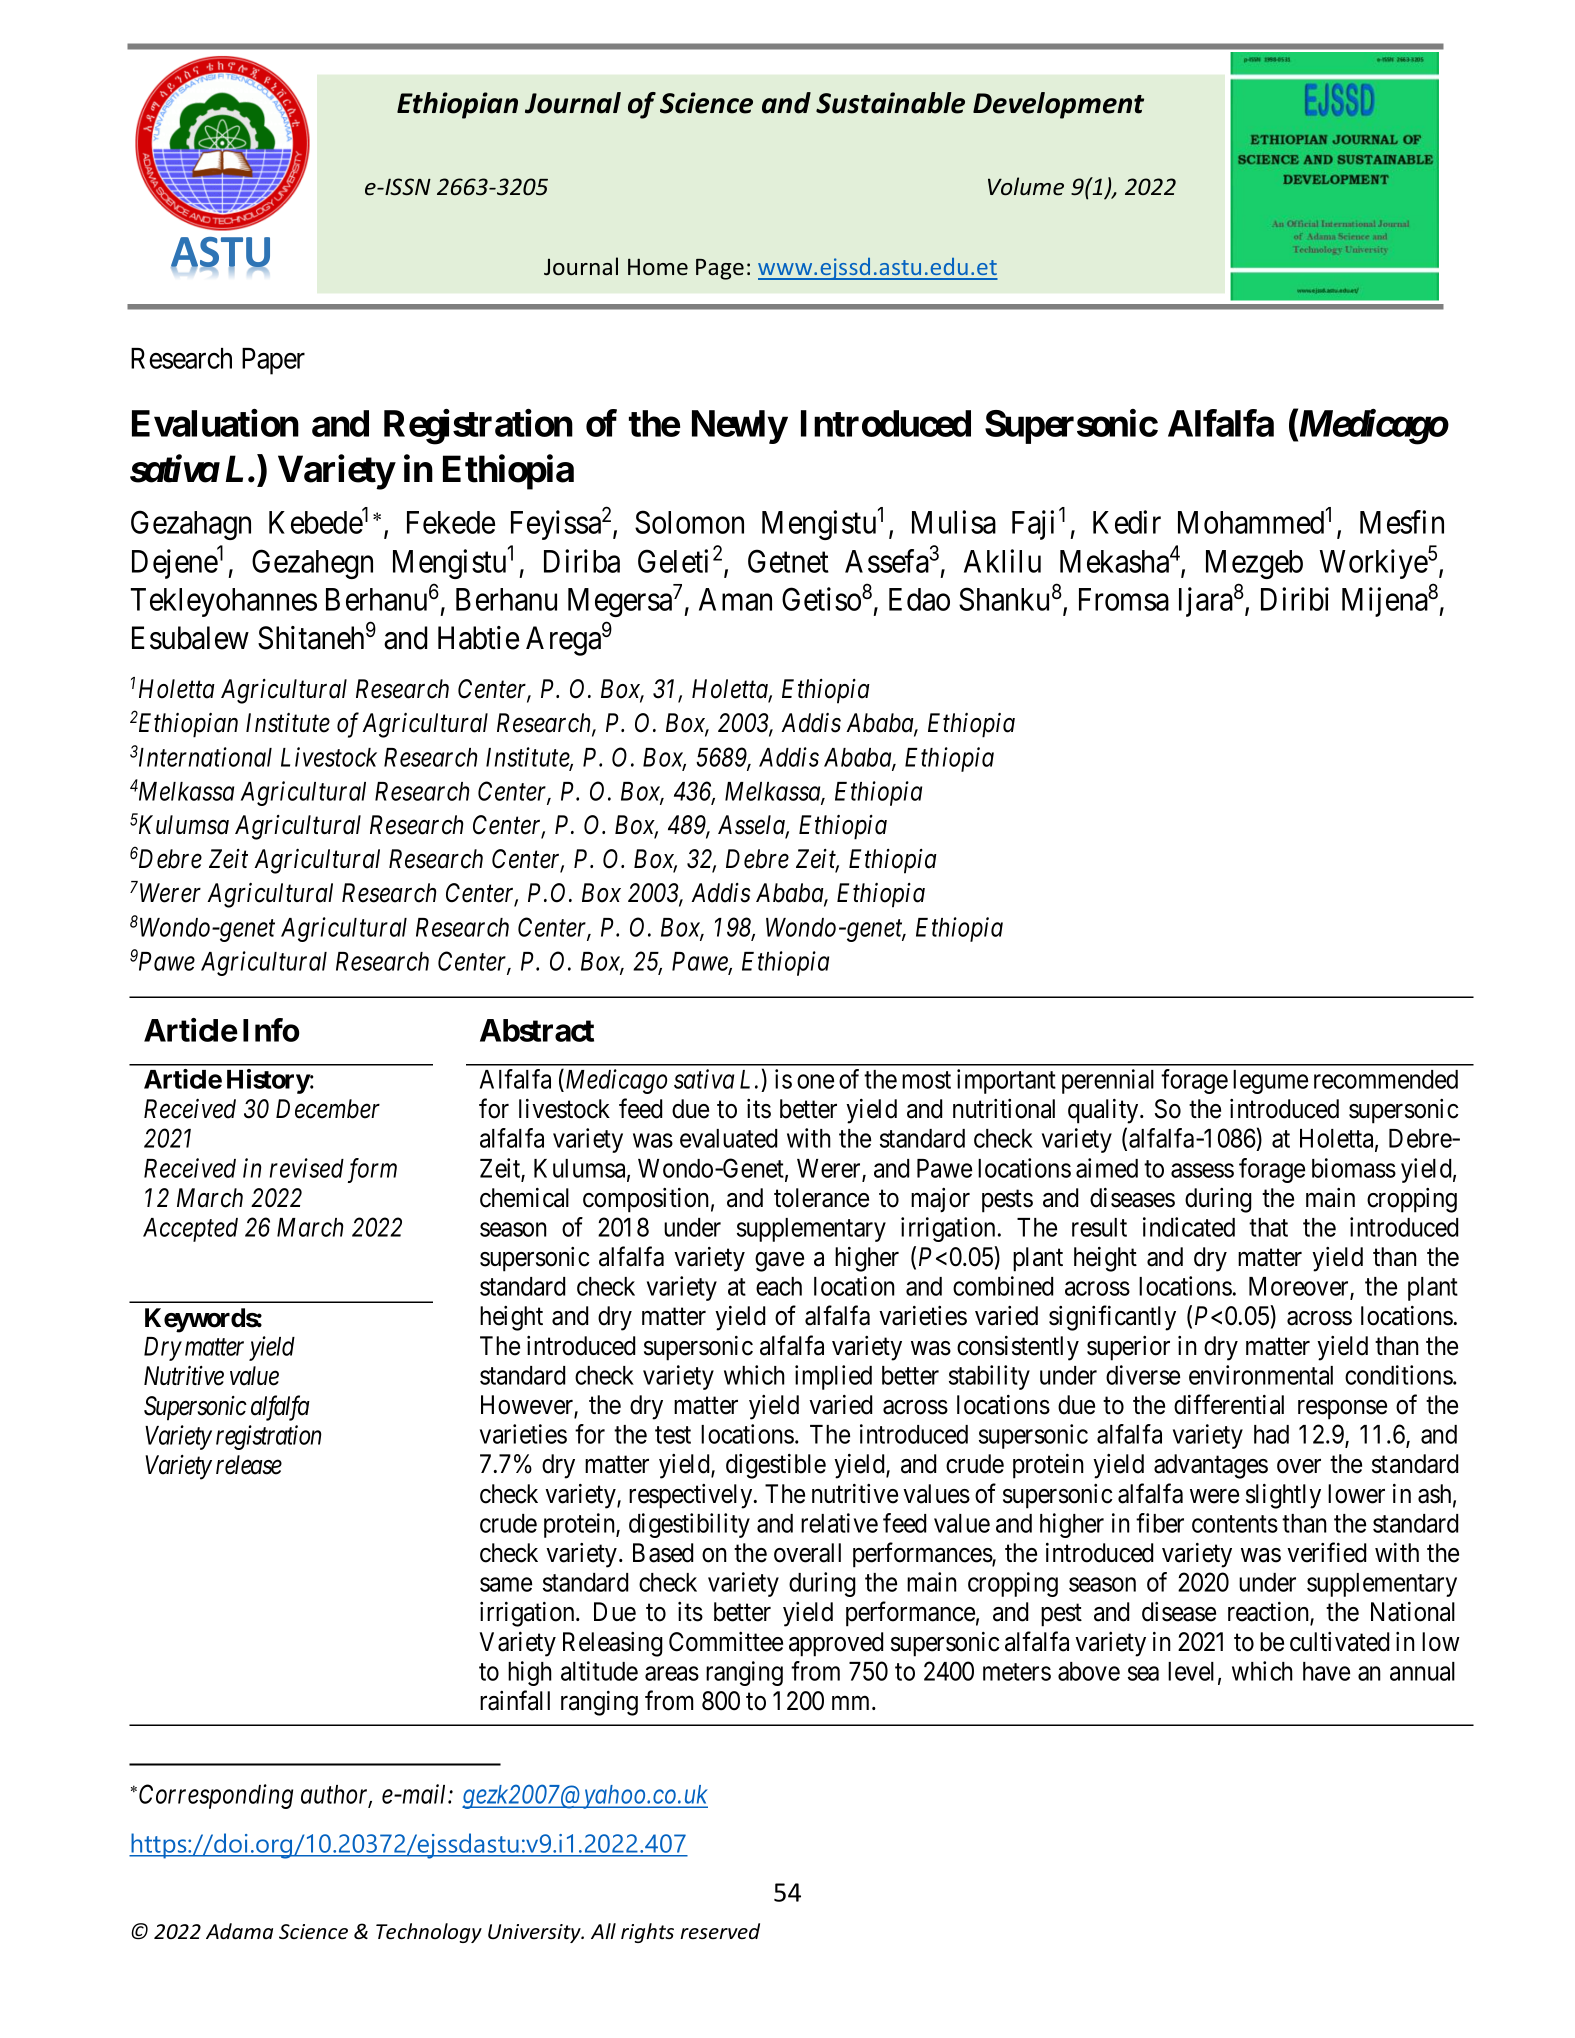  I want to click on Development, so click(1058, 105).
